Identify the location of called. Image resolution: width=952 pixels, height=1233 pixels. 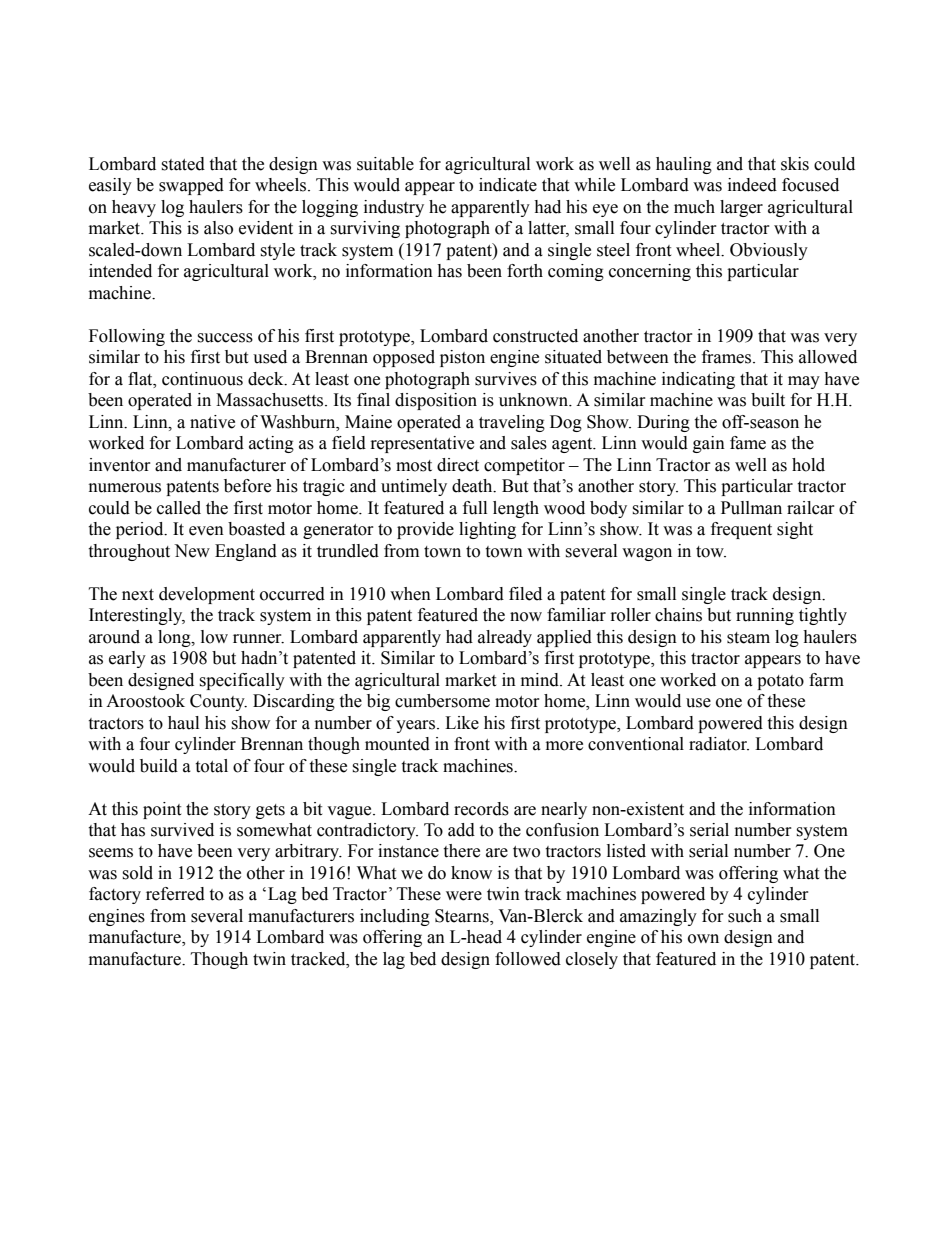
(179, 508).
